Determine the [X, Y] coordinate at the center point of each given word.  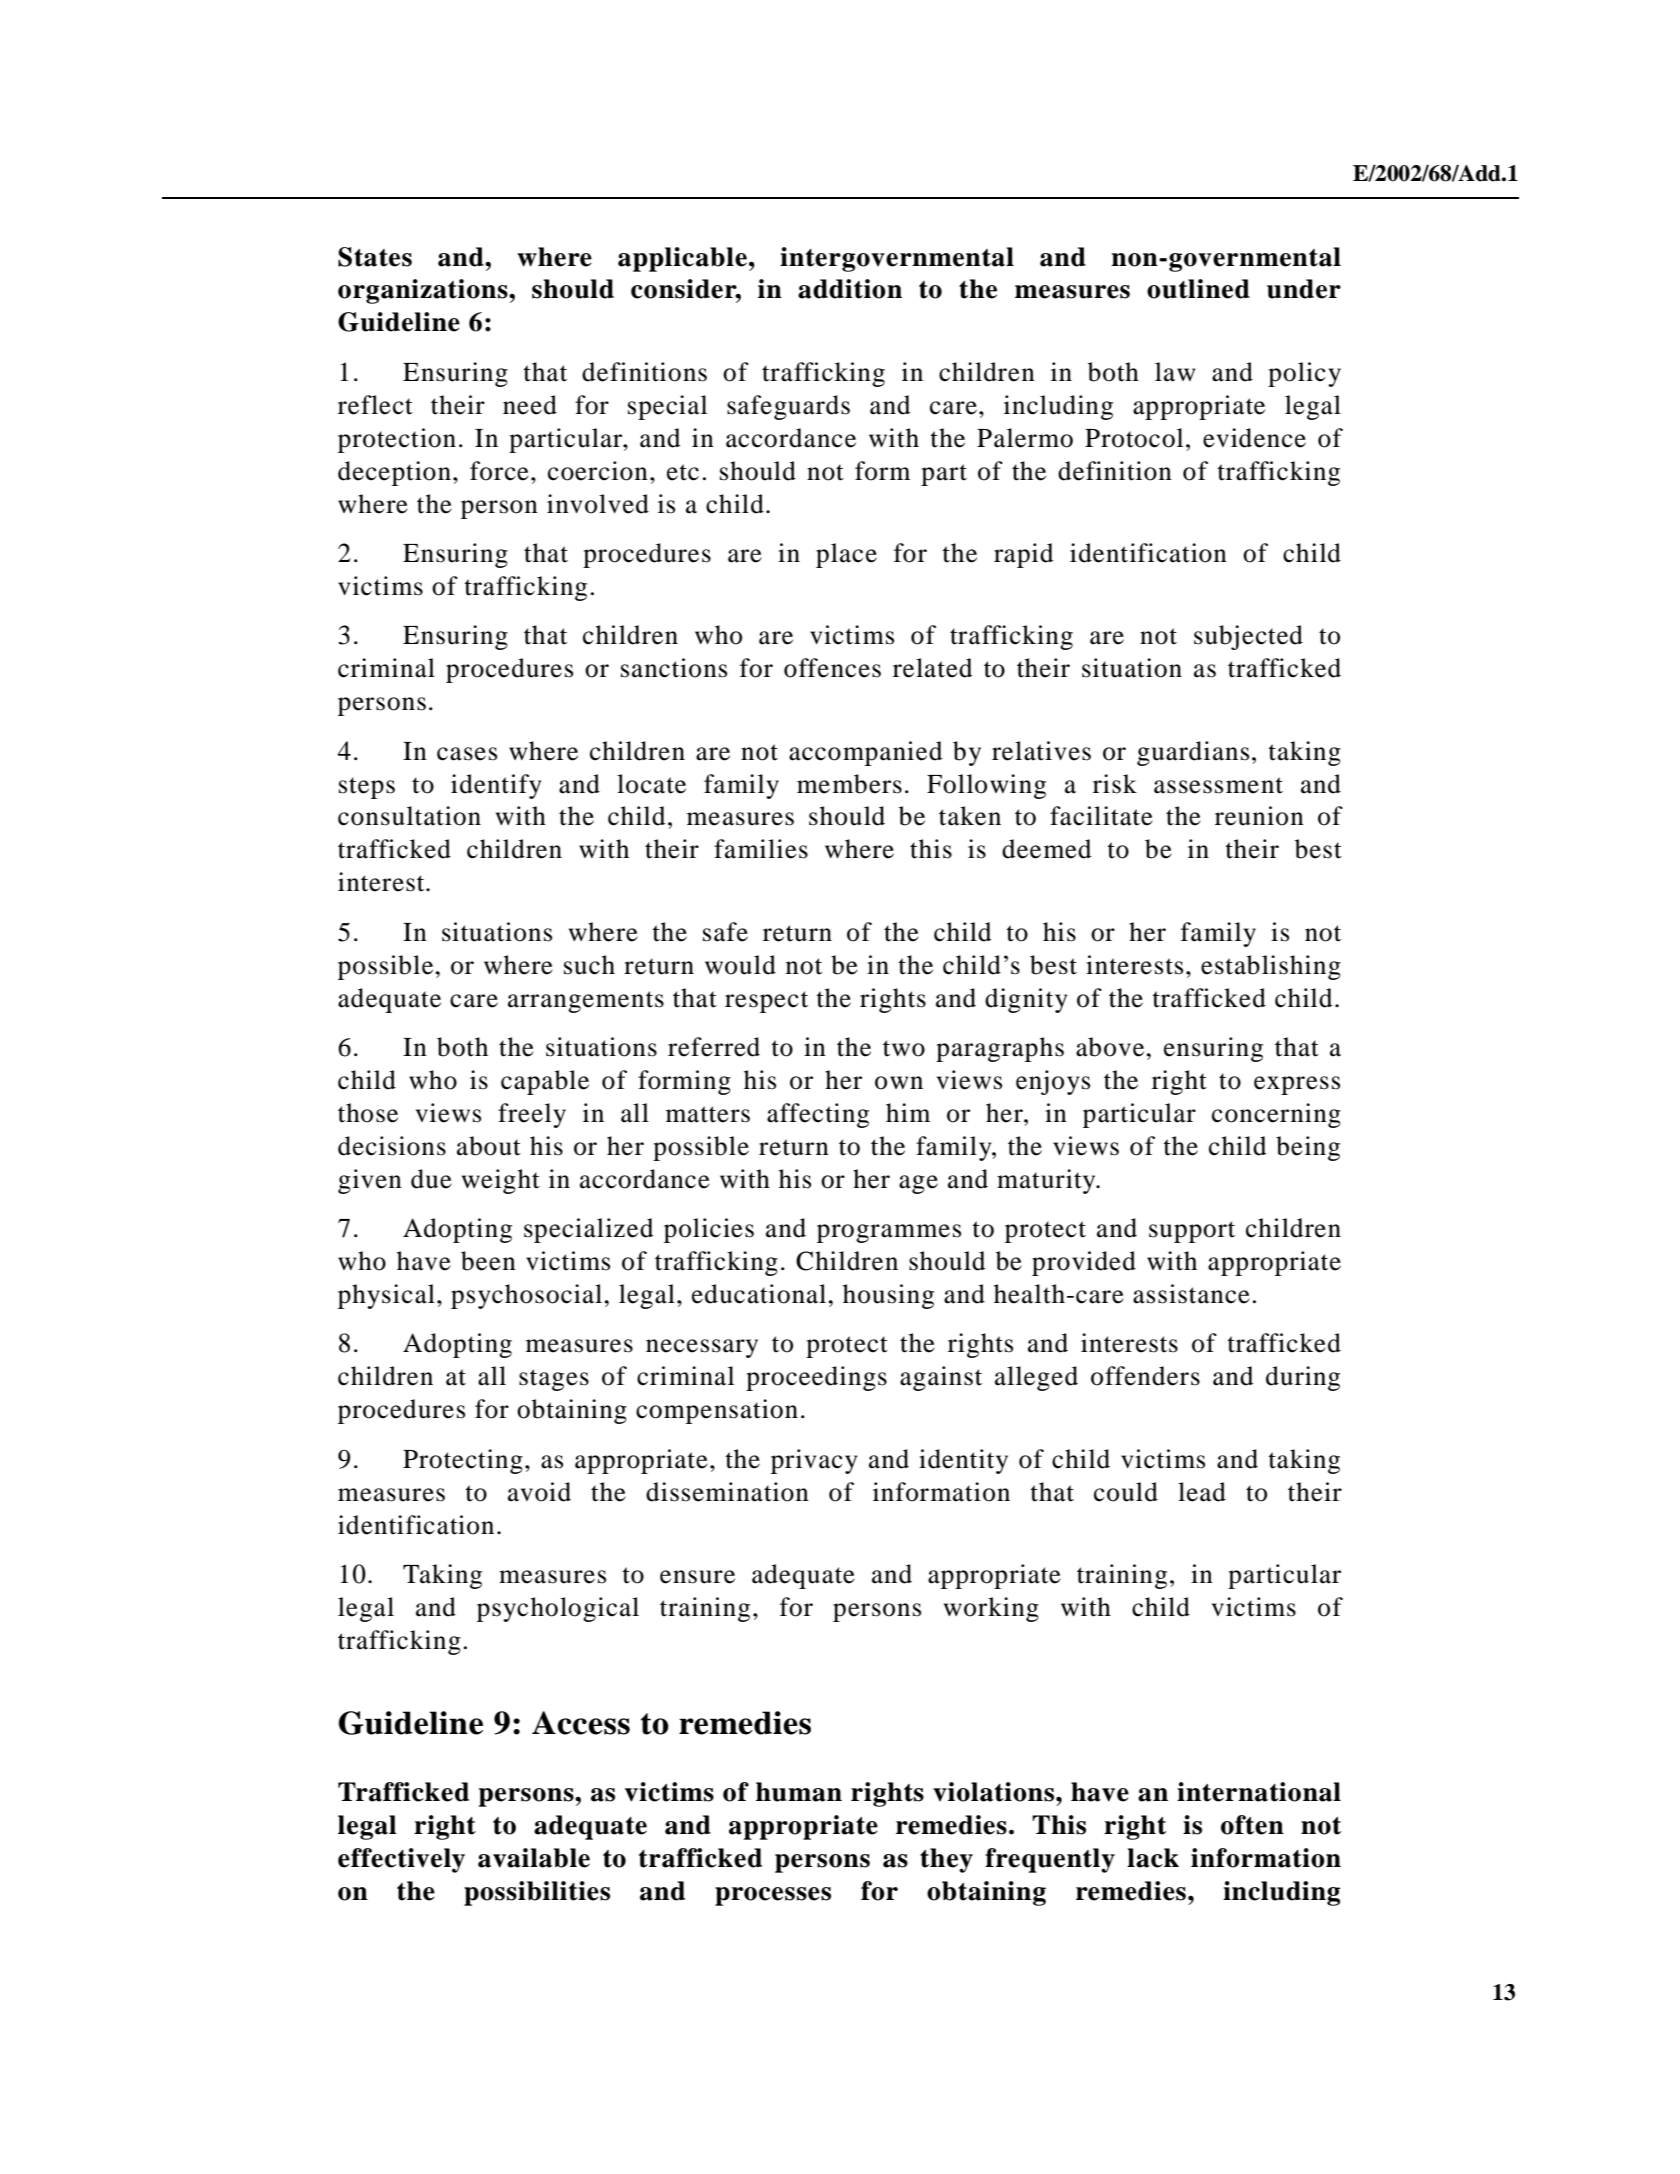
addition [850, 289]
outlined [1198, 289]
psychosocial [528, 1296]
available [534, 1858]
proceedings [816, 1378]
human [799, 1792]
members [849, 784]
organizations [424, 291]
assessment [1218, 785]
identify [496, 786]
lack [1153, 1858]
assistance [1191, 1294]
